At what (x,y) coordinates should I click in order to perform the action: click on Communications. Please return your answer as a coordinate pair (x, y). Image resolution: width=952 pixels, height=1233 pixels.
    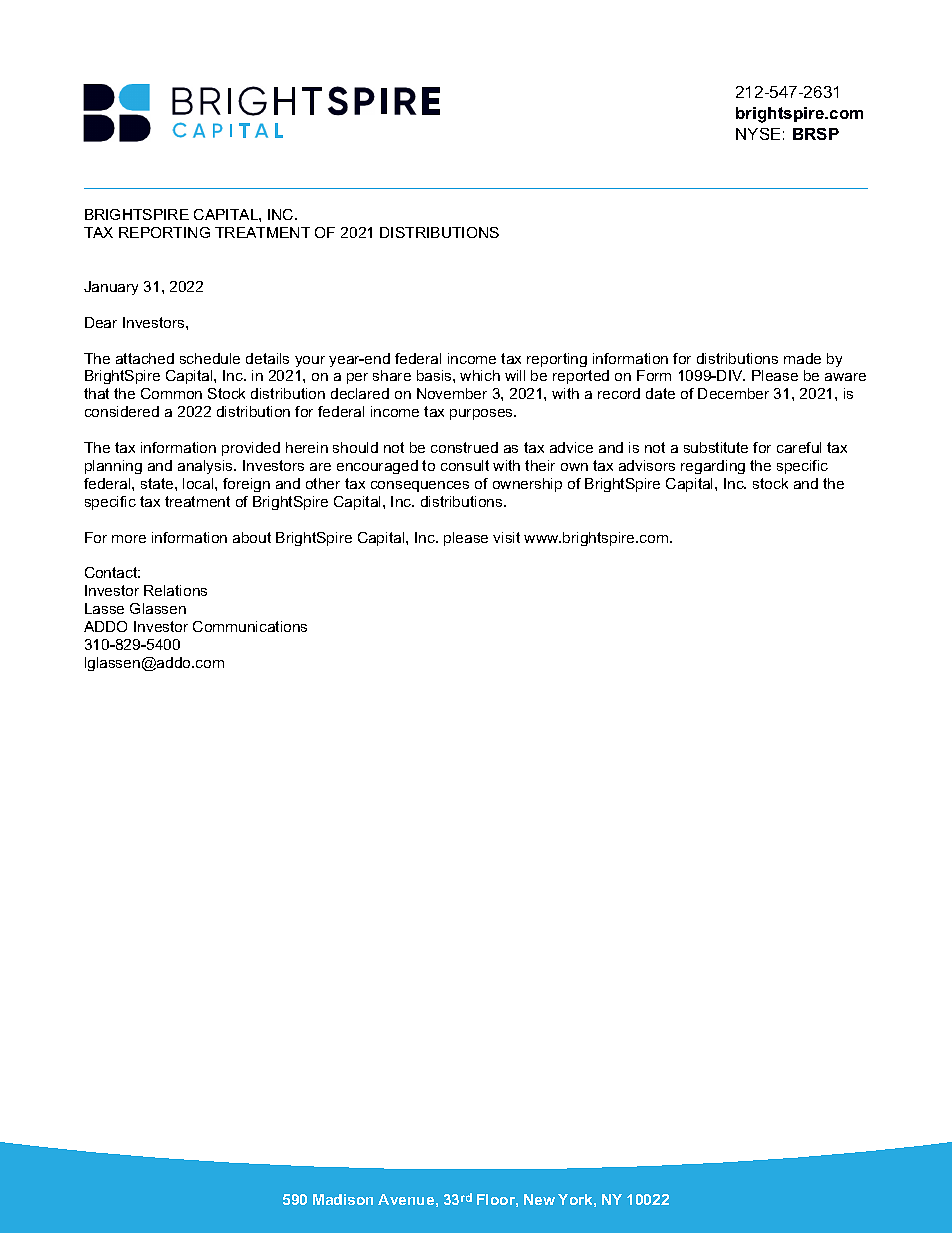
    Looking at the image, I should click on (250, 626).
